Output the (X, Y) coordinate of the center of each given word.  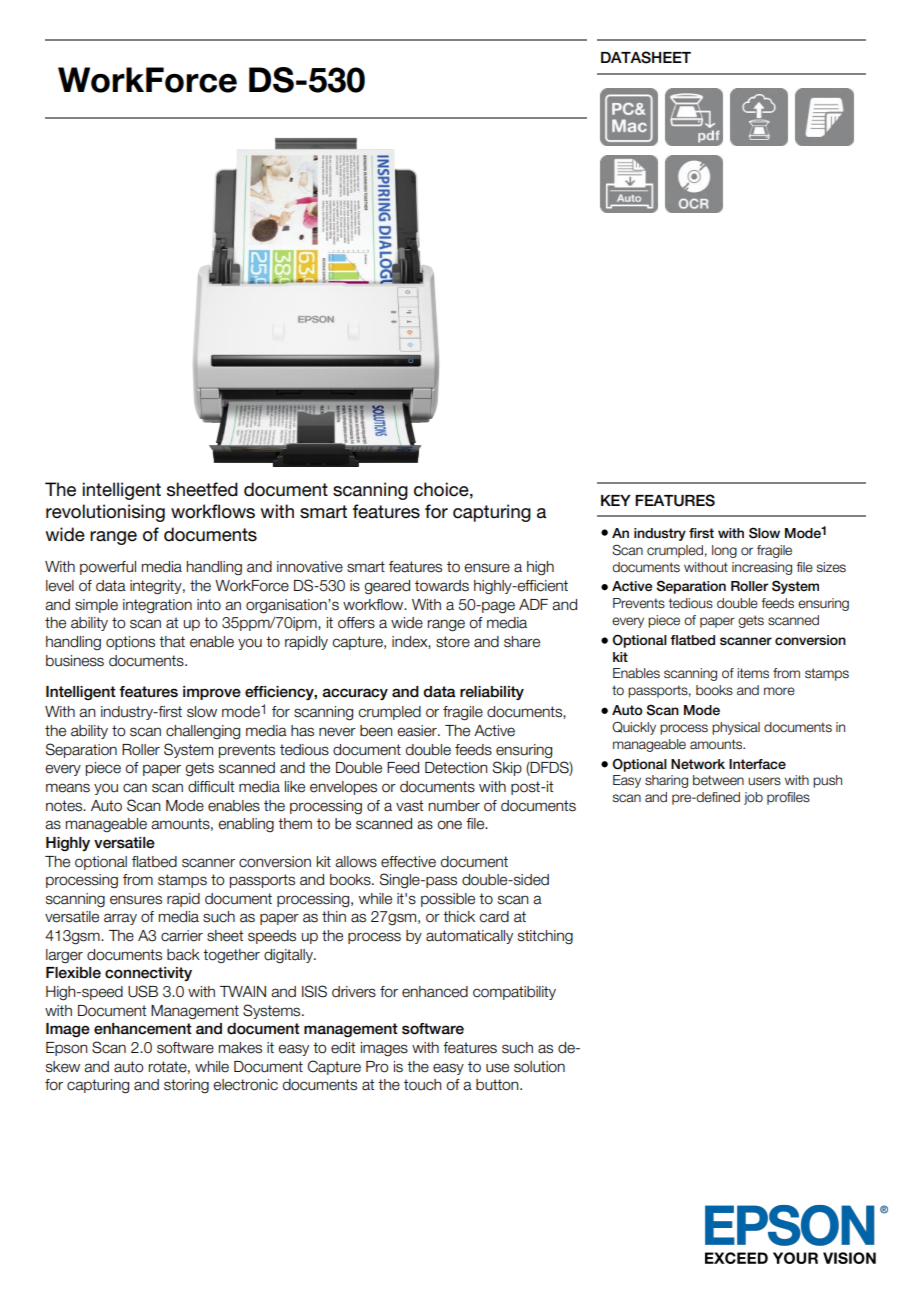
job (753, 798)
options (130, 643)
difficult (211, 787)
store (453, 642)
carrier (182, 936)
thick (459, 917)
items (753, 673)
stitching (545, 937)
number (454, 806)
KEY (616, 500)
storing (186, 1086)
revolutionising (105, 513)
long (724, 551)
